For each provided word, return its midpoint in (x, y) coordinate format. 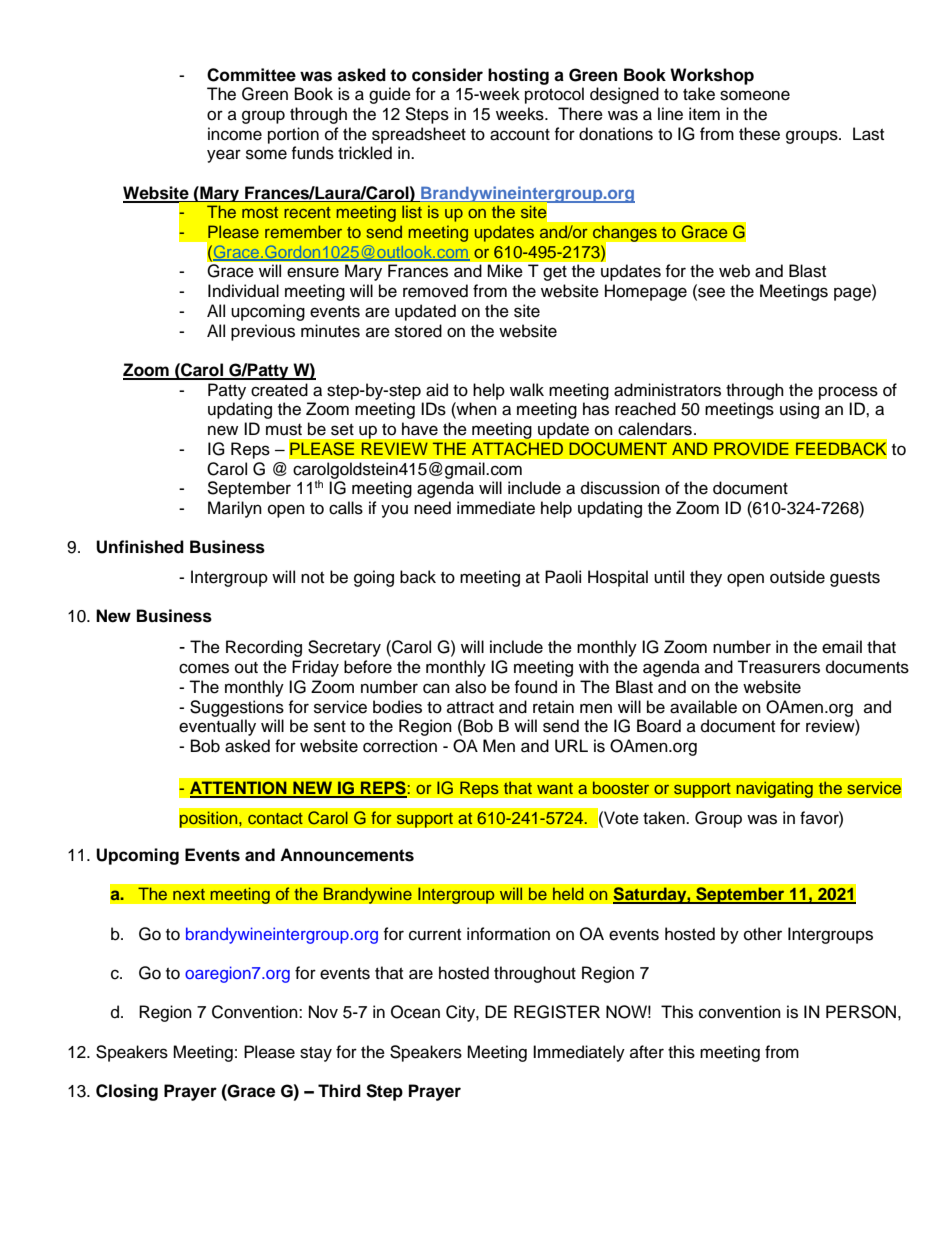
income (235, 134)
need (432, 508)
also (470, 687)
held (568, 894)
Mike (505, 271)
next (189, 894)
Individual (243, 291)
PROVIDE (751, 449)
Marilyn (235, 509)
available (703, 707)
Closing (127, 1092)
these (759, 134)
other (763, 934)
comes (204, 668)
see (710, 293)
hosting (518, 76)
